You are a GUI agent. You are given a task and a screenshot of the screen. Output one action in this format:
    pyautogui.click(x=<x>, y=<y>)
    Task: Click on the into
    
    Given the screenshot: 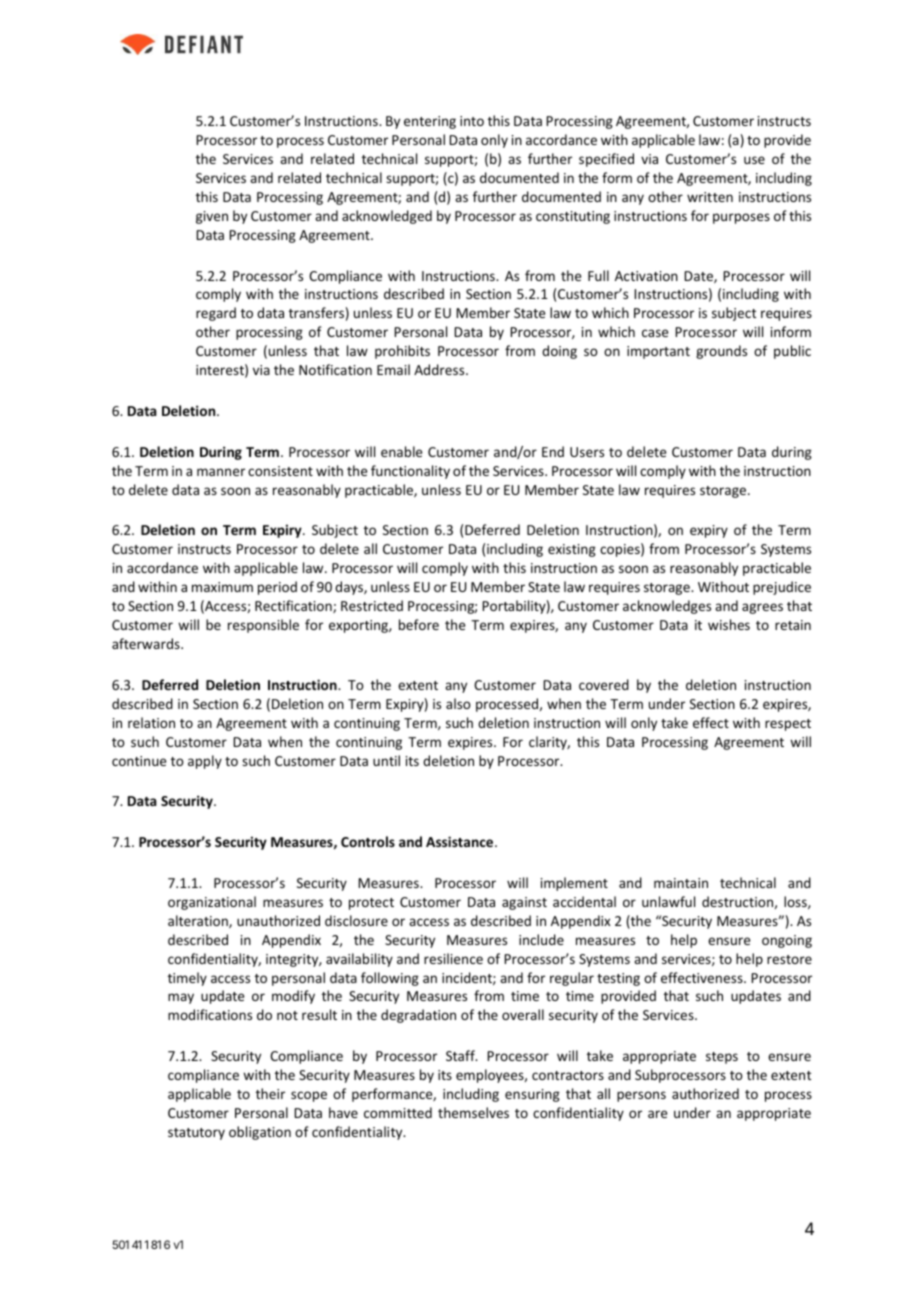 What is the action you would take?
    pyautogui.click(x=472, y=121)
